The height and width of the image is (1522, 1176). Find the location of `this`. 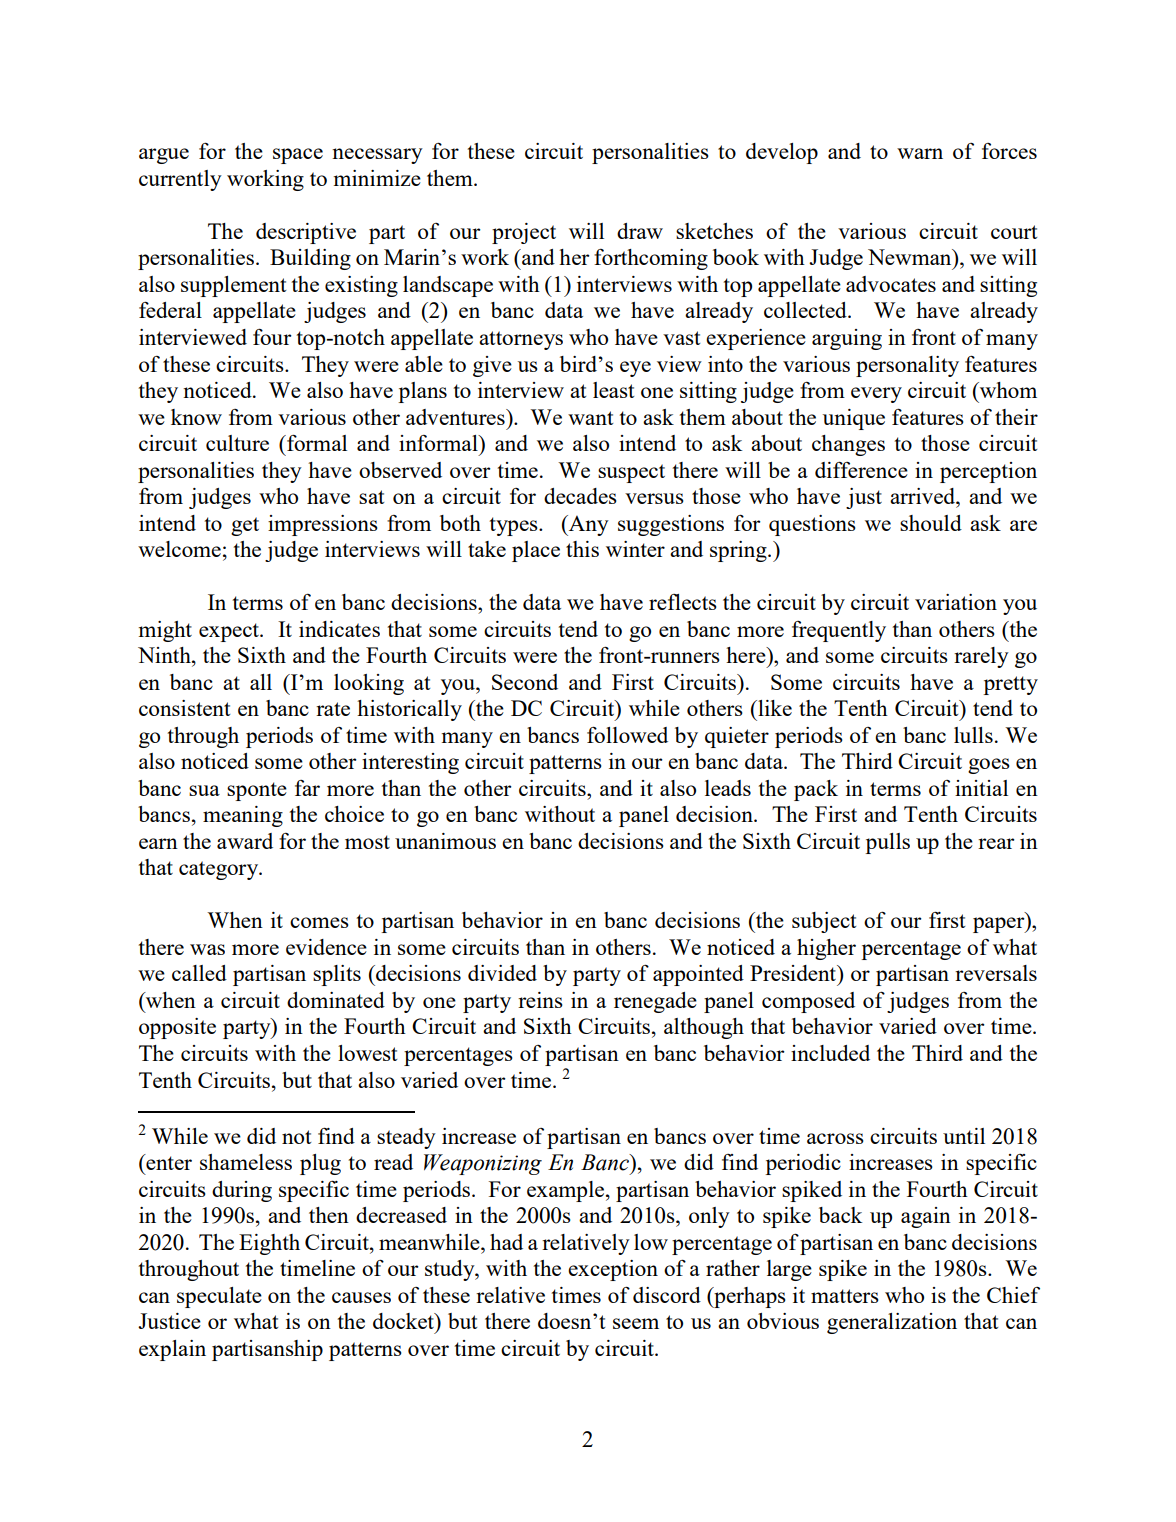

this is located at coordinates (582, 549).
